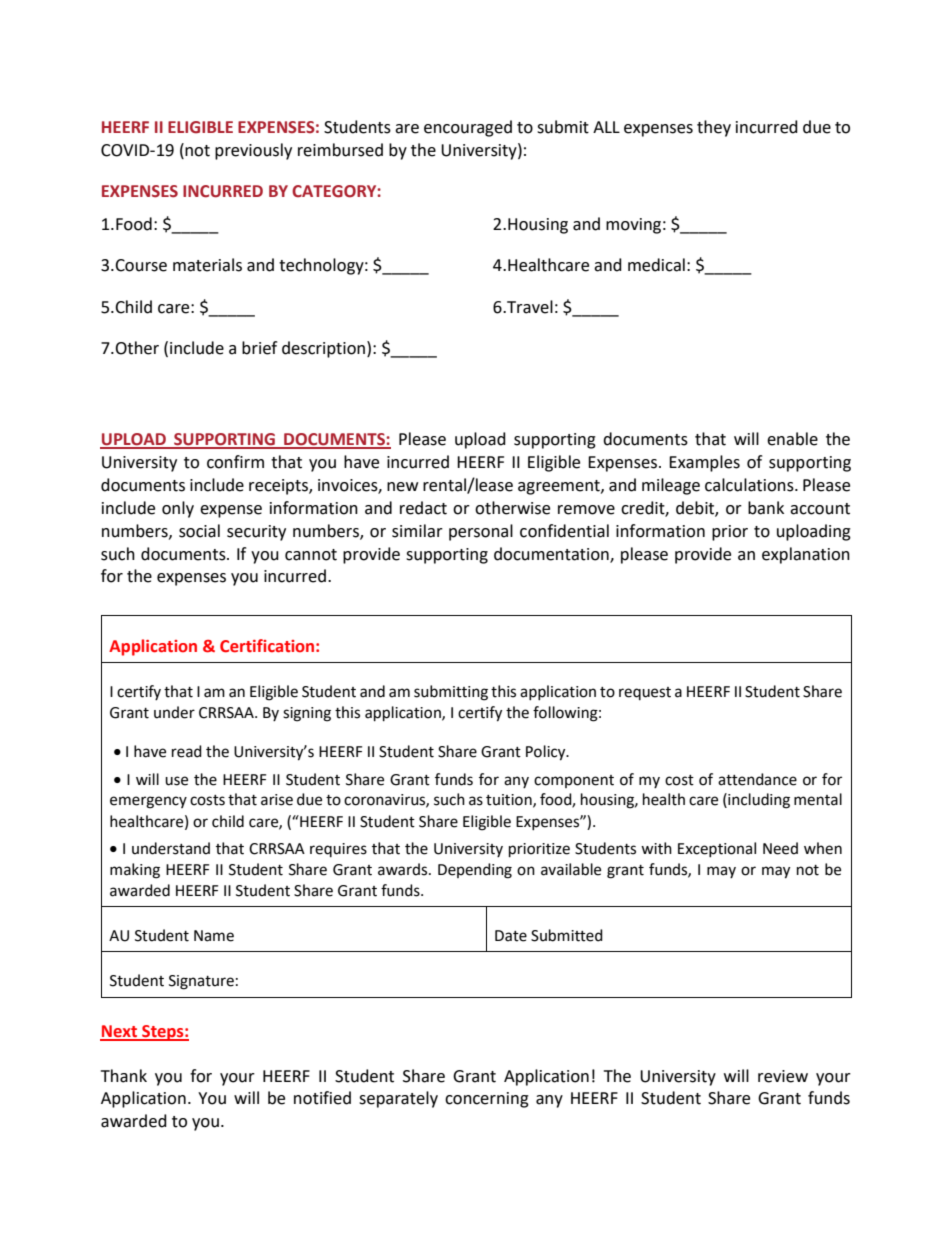 The width and height of the screenshot is (952, 1233). Describe the element at coordinates (323, 349) in the screenshot. I see `description` at that location.
